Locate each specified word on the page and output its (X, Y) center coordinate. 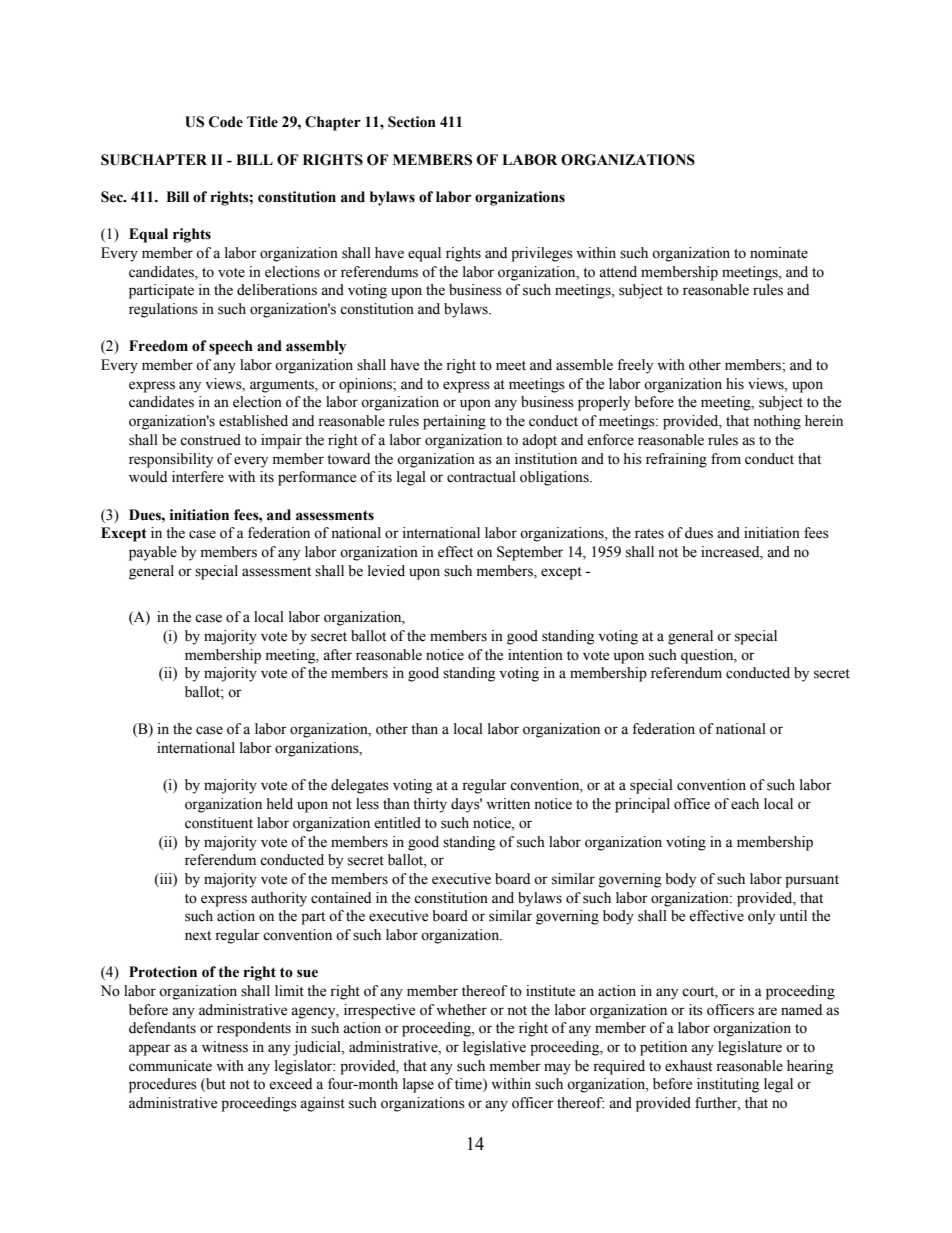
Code (226, 122)
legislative (494, 1048)
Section (412, 122)
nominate (779, 253)
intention (535, 655)
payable (153, 553)
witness (225, 1047)
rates (649, 534)
